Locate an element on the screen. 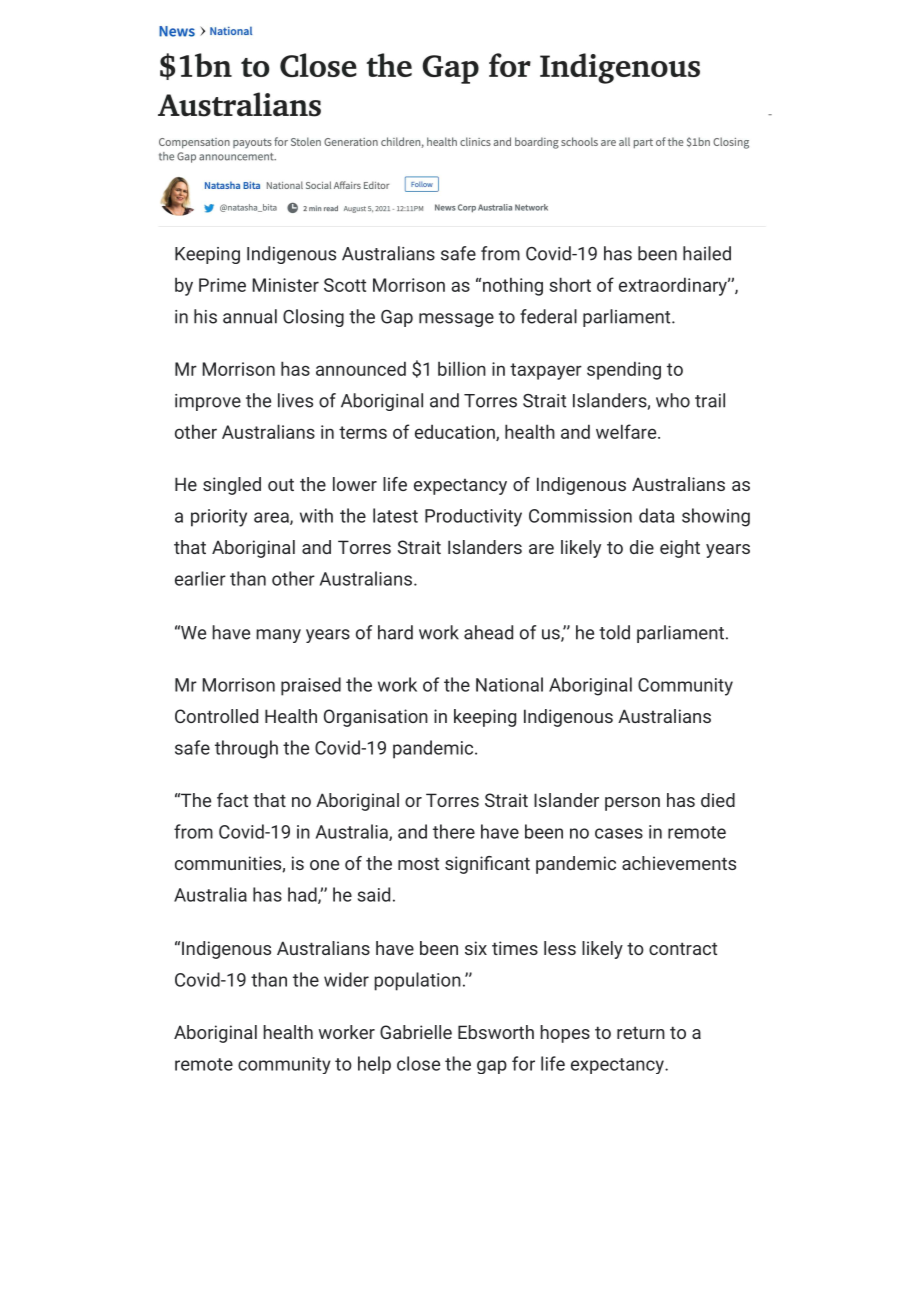  Productivity is located at coordinates (473, 518).
